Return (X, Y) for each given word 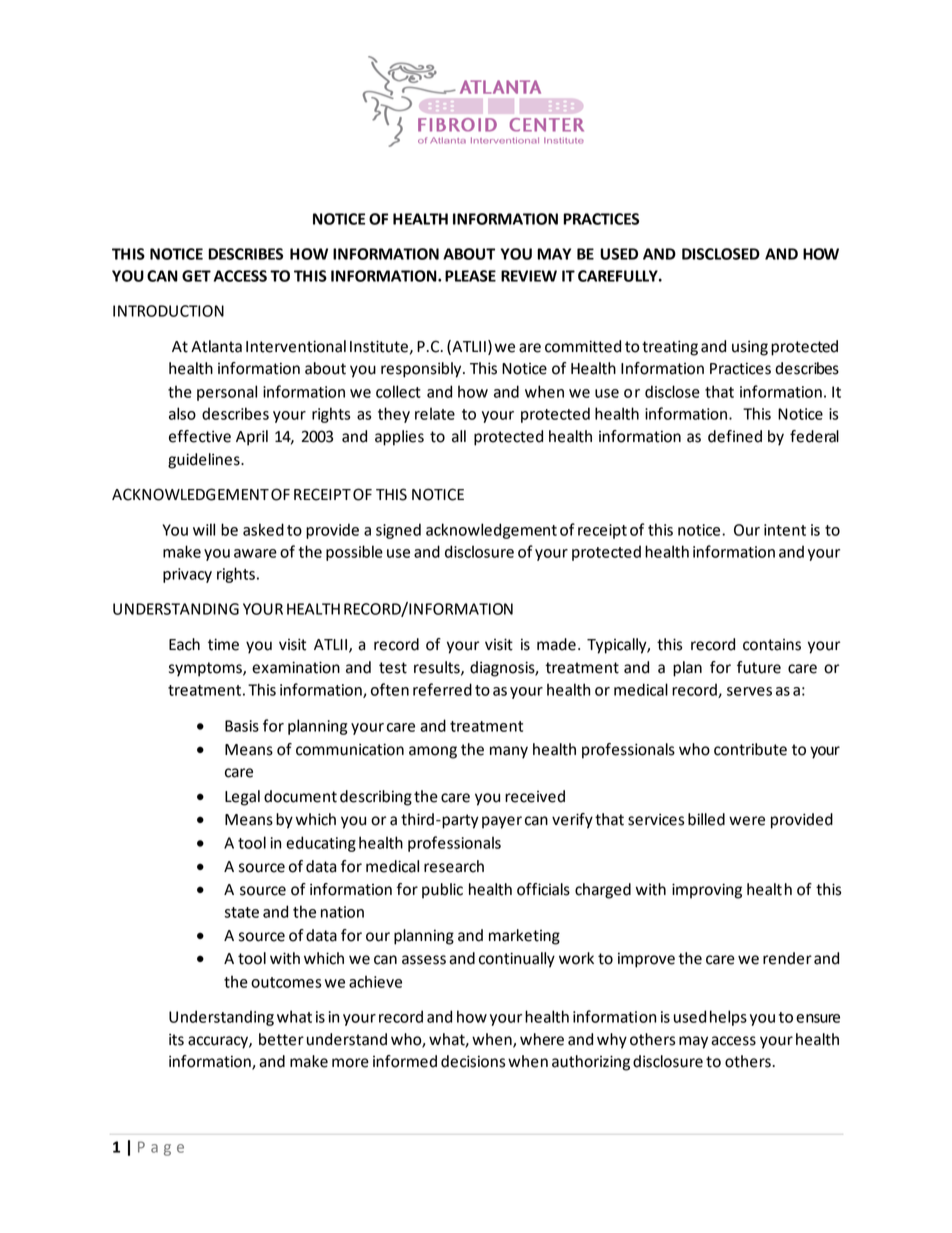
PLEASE (470, 276)
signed (398, 531)
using (750, 348)
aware (255, 553)
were (747, 821)
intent (785, 530)
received (535, 796)
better (281, 1039)
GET (196, 276)
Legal (242, 798)
